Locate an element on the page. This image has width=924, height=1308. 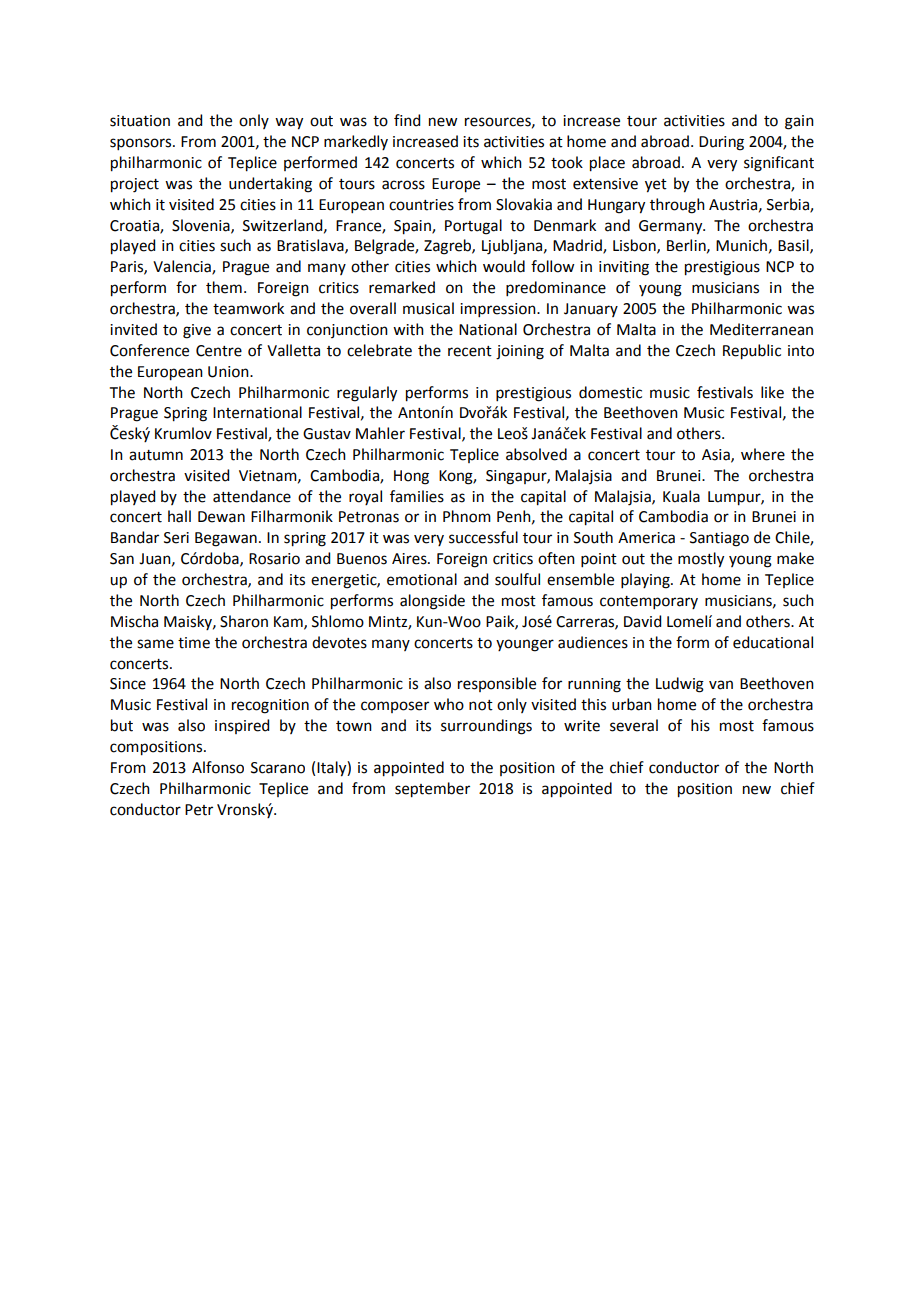
find is located at coordinates (407, 120).
